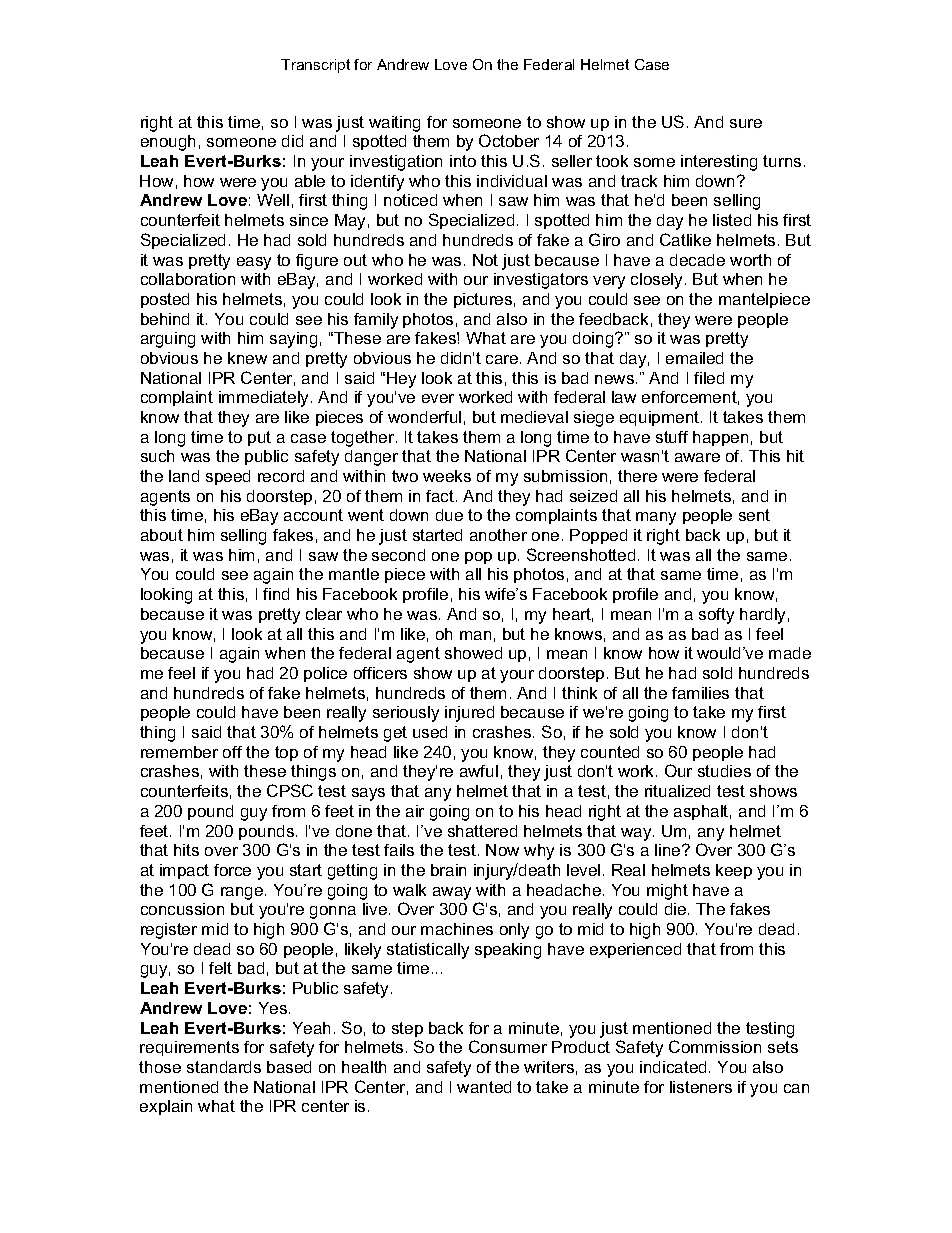 This screenshot has height=1233, width=952. I want to click on find, so click(276, 594).
